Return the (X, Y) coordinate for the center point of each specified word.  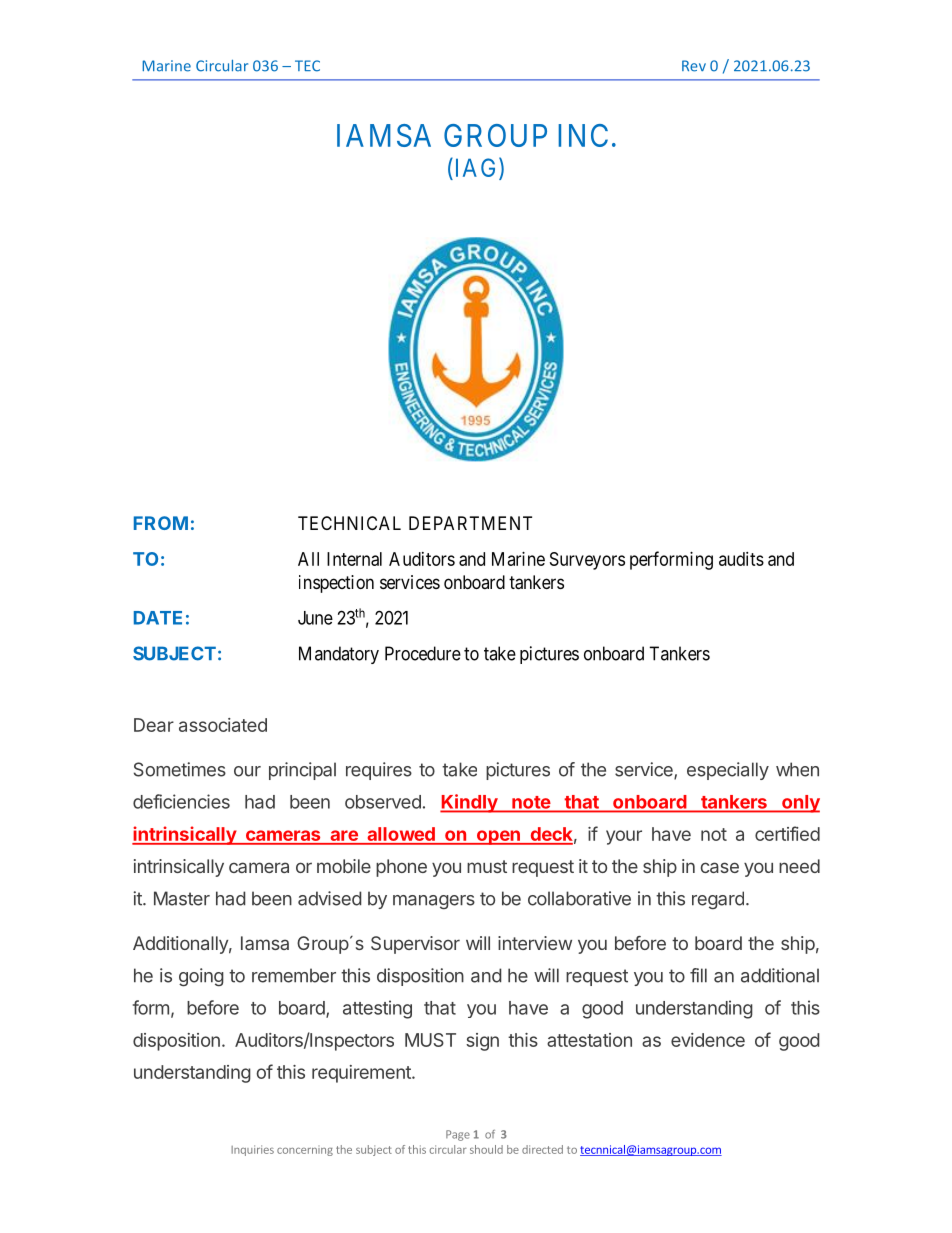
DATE (158, 618)
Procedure (423, 653)
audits (741, 559)
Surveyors (587, 561)
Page (458, 1135)
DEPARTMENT (470, 523)
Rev (694, 66)
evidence (708, 1040)
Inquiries (252, 1150)
